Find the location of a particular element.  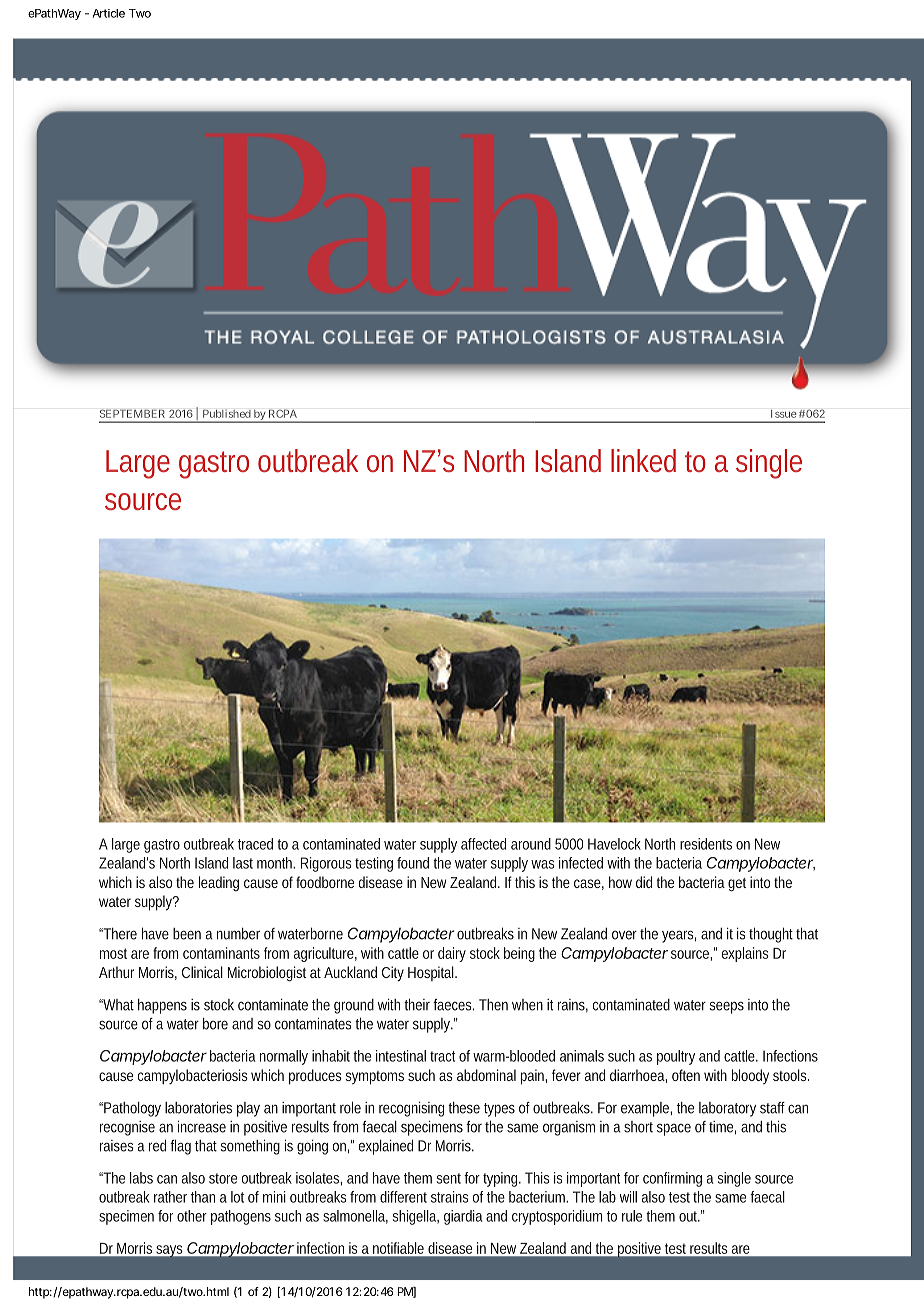

residents is located at coordinates (706, 844).
